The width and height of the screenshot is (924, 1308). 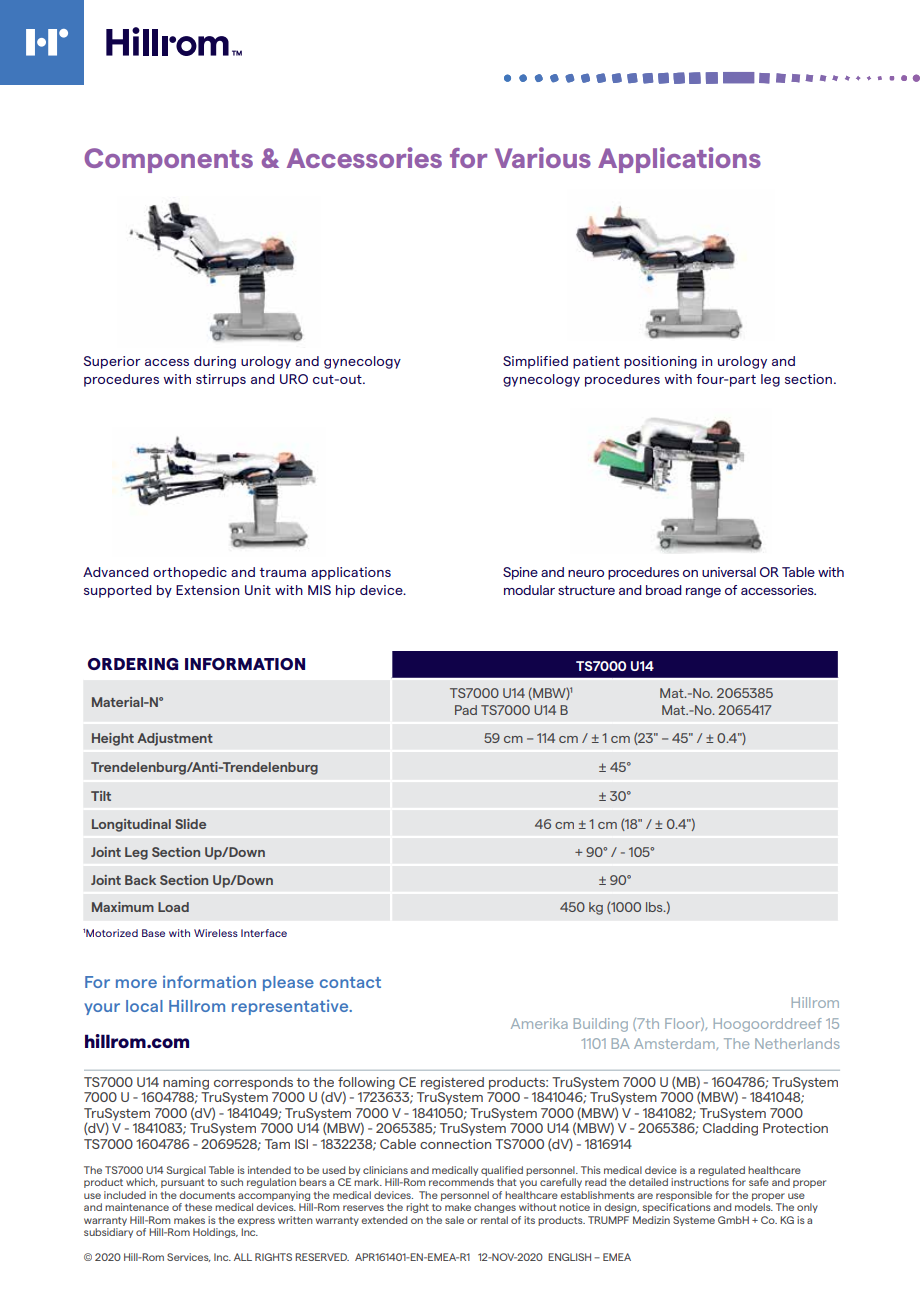 What do you see at coordinates (198, 1207) in the screenshot?
I see `these` at bounding box center [198, 1207].
